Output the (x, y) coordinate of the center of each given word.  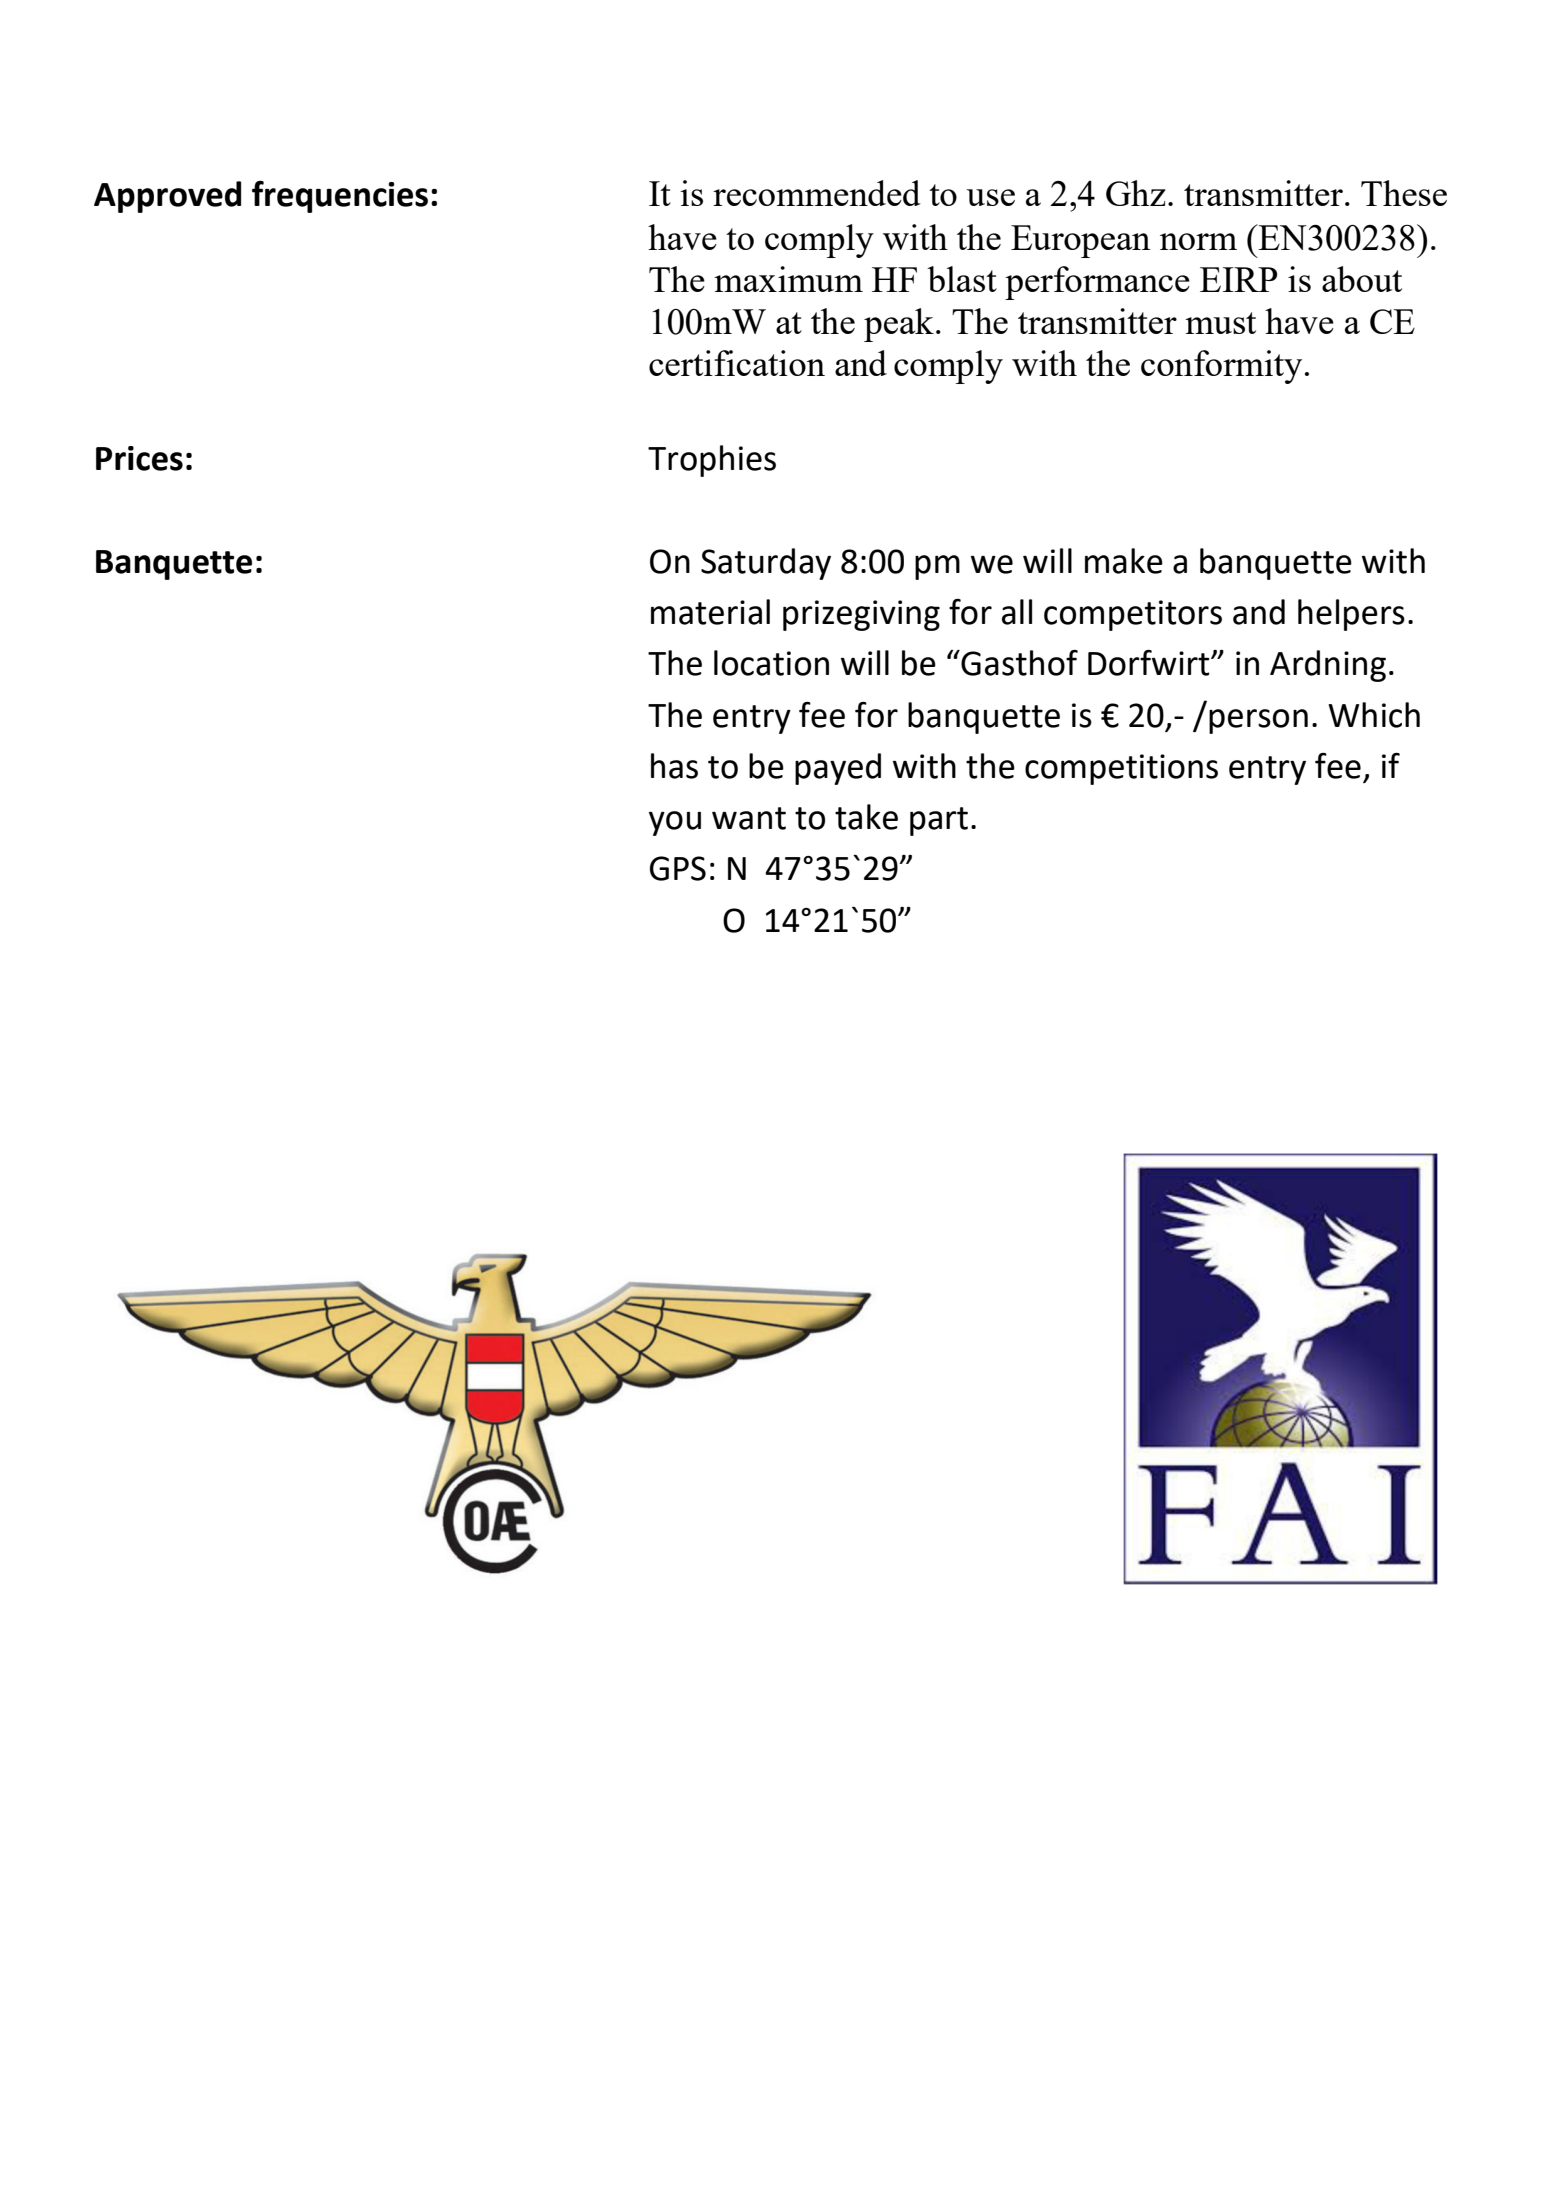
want (749, 818)
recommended (817, 193)
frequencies (340, 197)
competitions (1121, 769)
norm (1198, 241)
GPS (678, 868)
